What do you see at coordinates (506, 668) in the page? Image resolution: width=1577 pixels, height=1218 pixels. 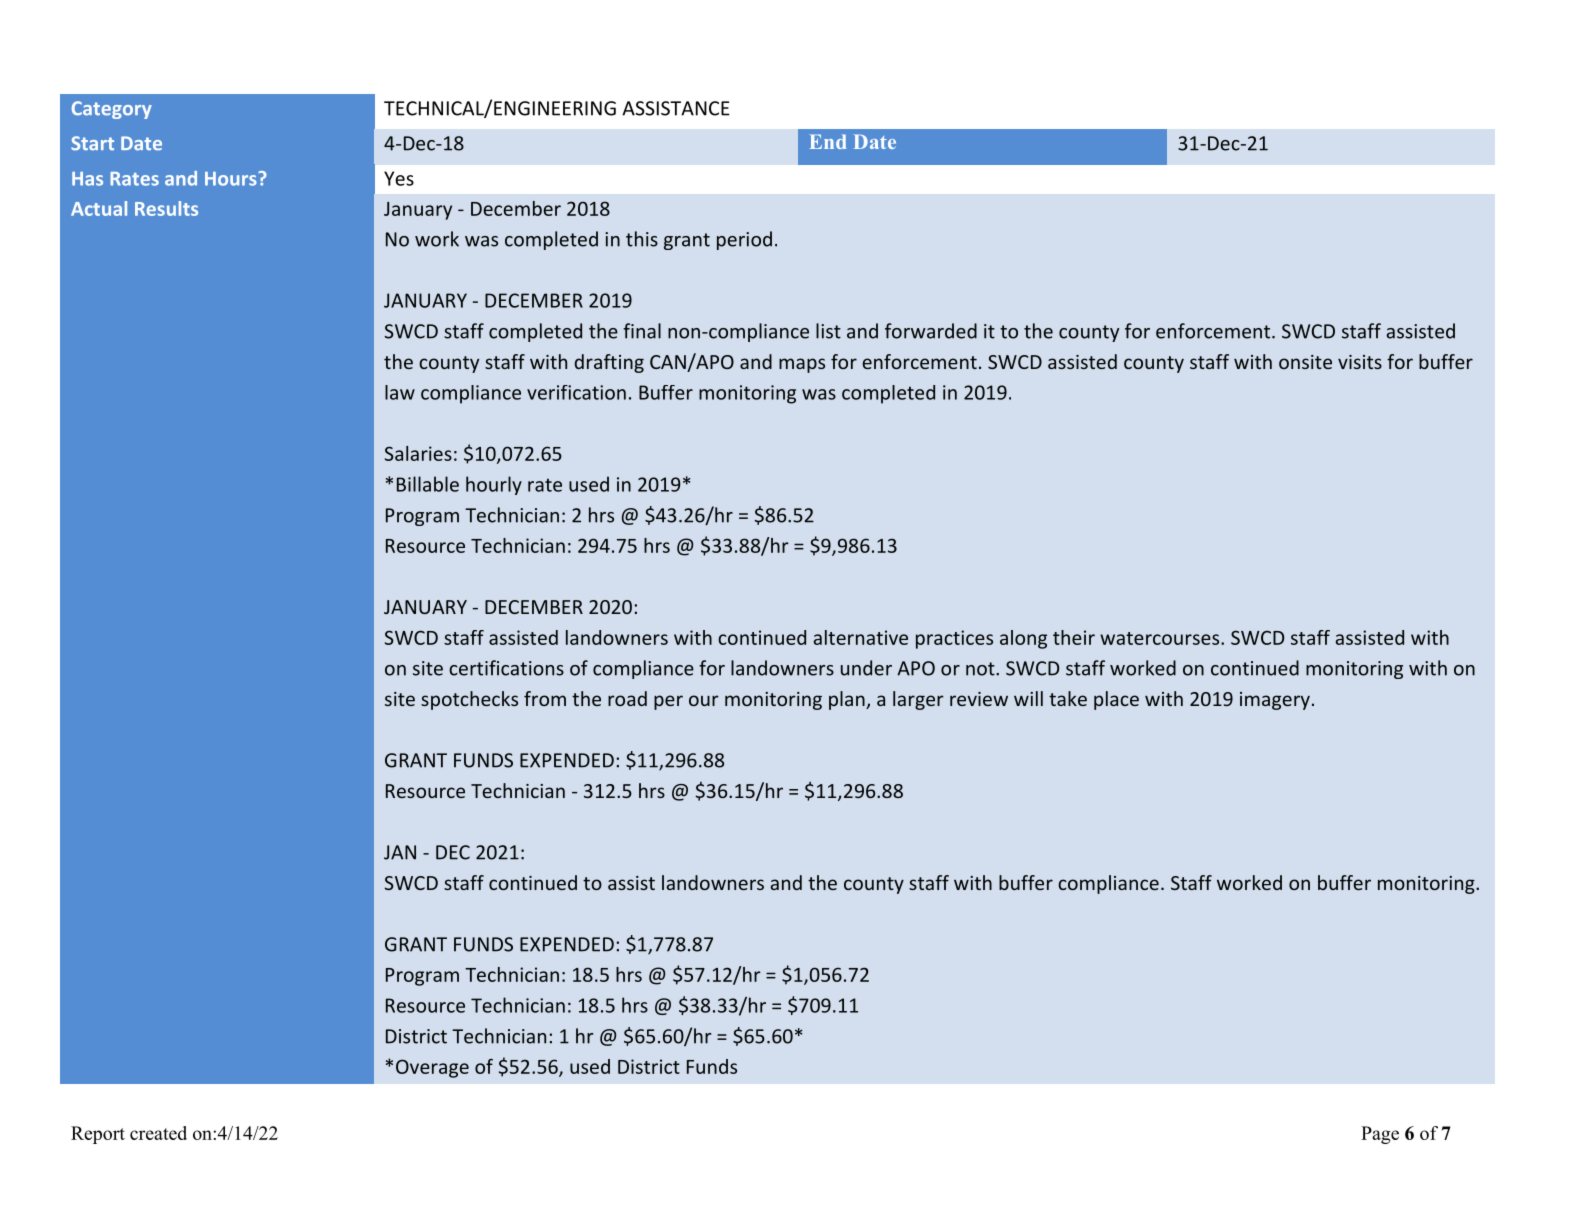 I see `certifications` at bounding box center [506, 668].
